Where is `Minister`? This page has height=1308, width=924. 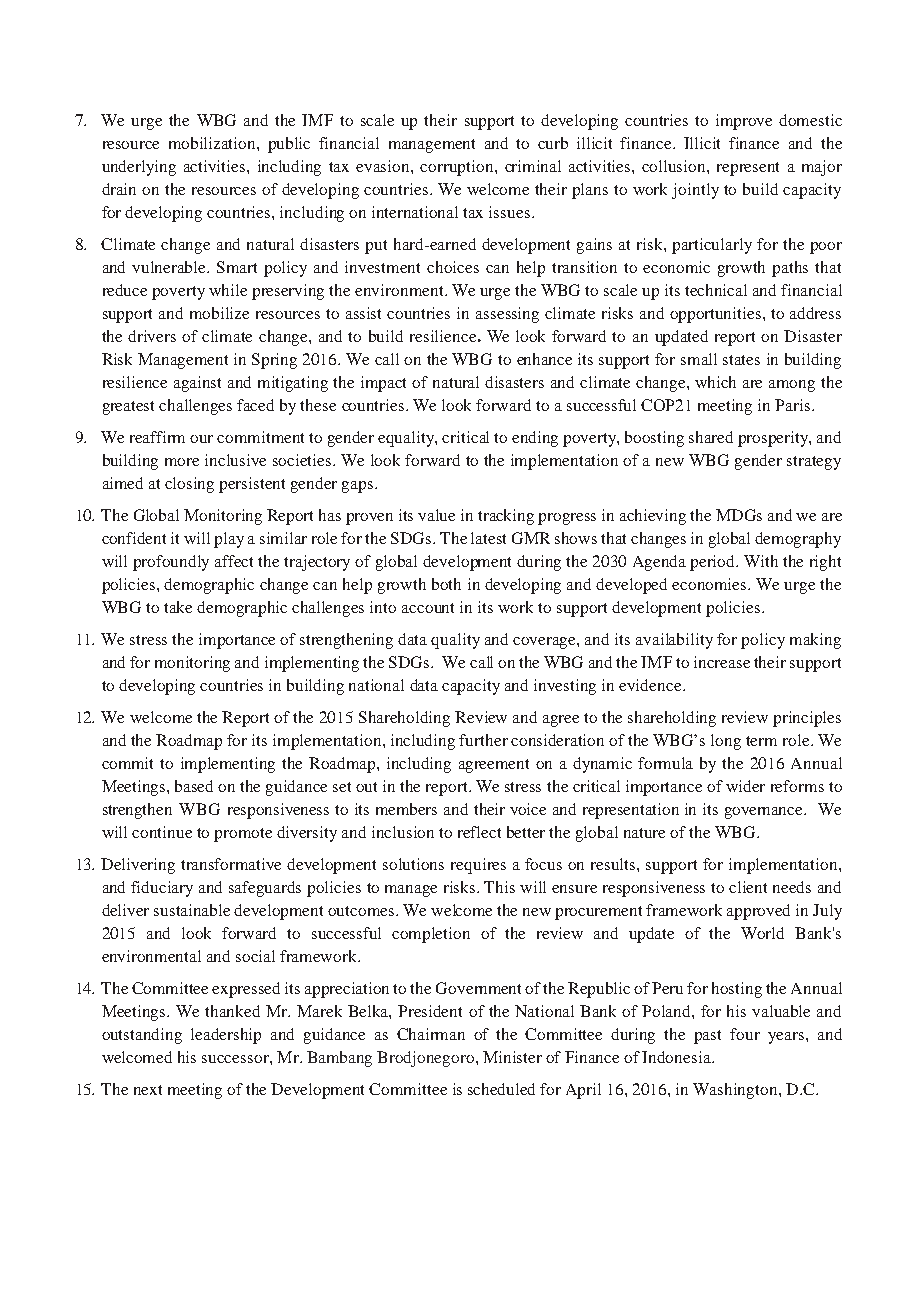 Minister is located at coordinates (512, 1057).
